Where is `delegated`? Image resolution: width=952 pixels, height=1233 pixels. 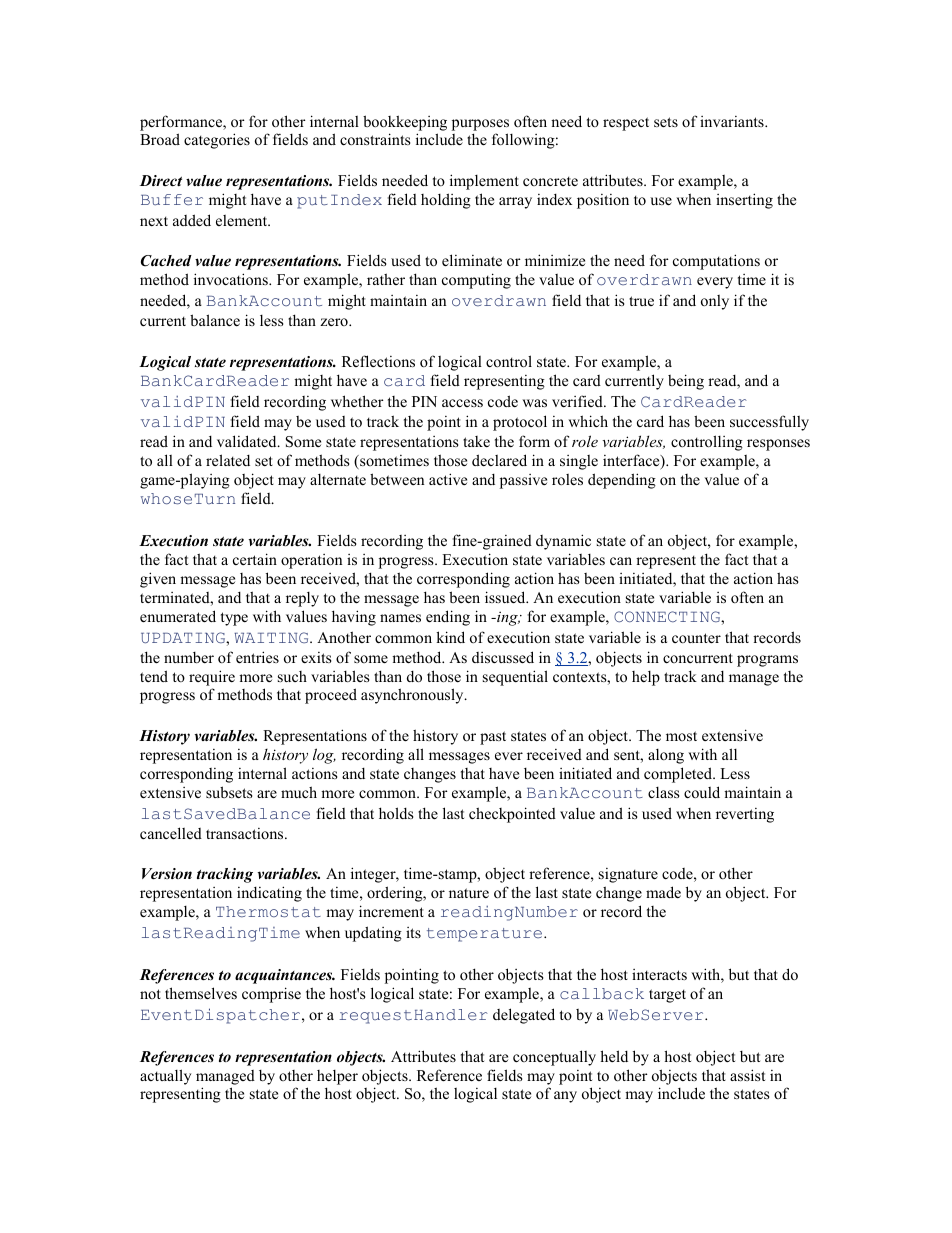 delegated is located at coordinates (524, 1016).
